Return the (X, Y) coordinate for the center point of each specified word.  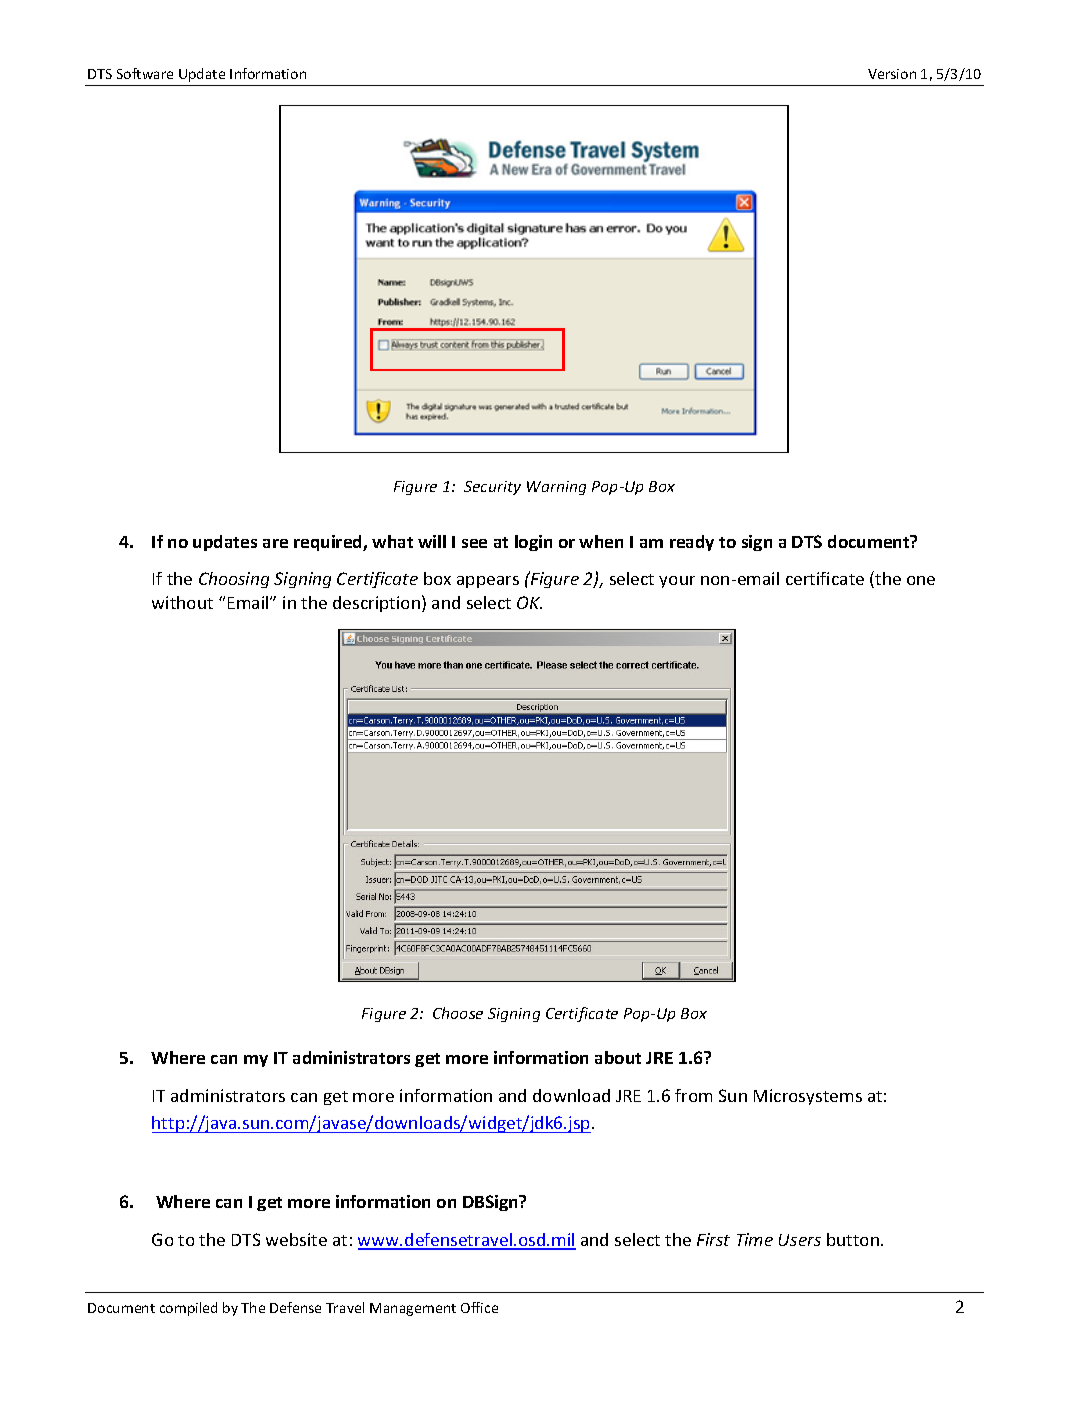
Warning (556, 488)
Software (145, 73)
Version (892, 74)
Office (479, 1307)
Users (800, 1240)
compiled (188, 1309)
